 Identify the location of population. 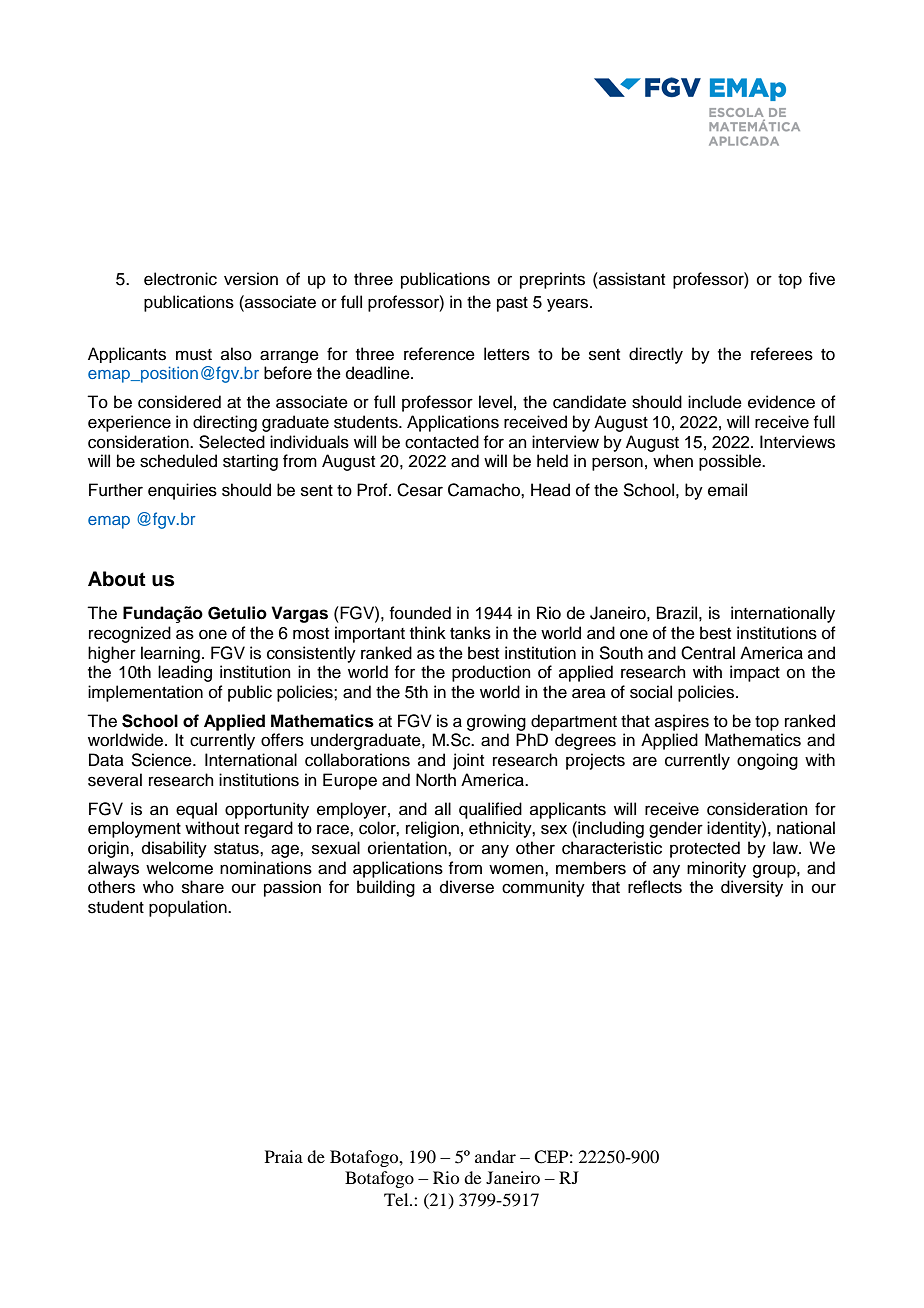
(189, 908).
